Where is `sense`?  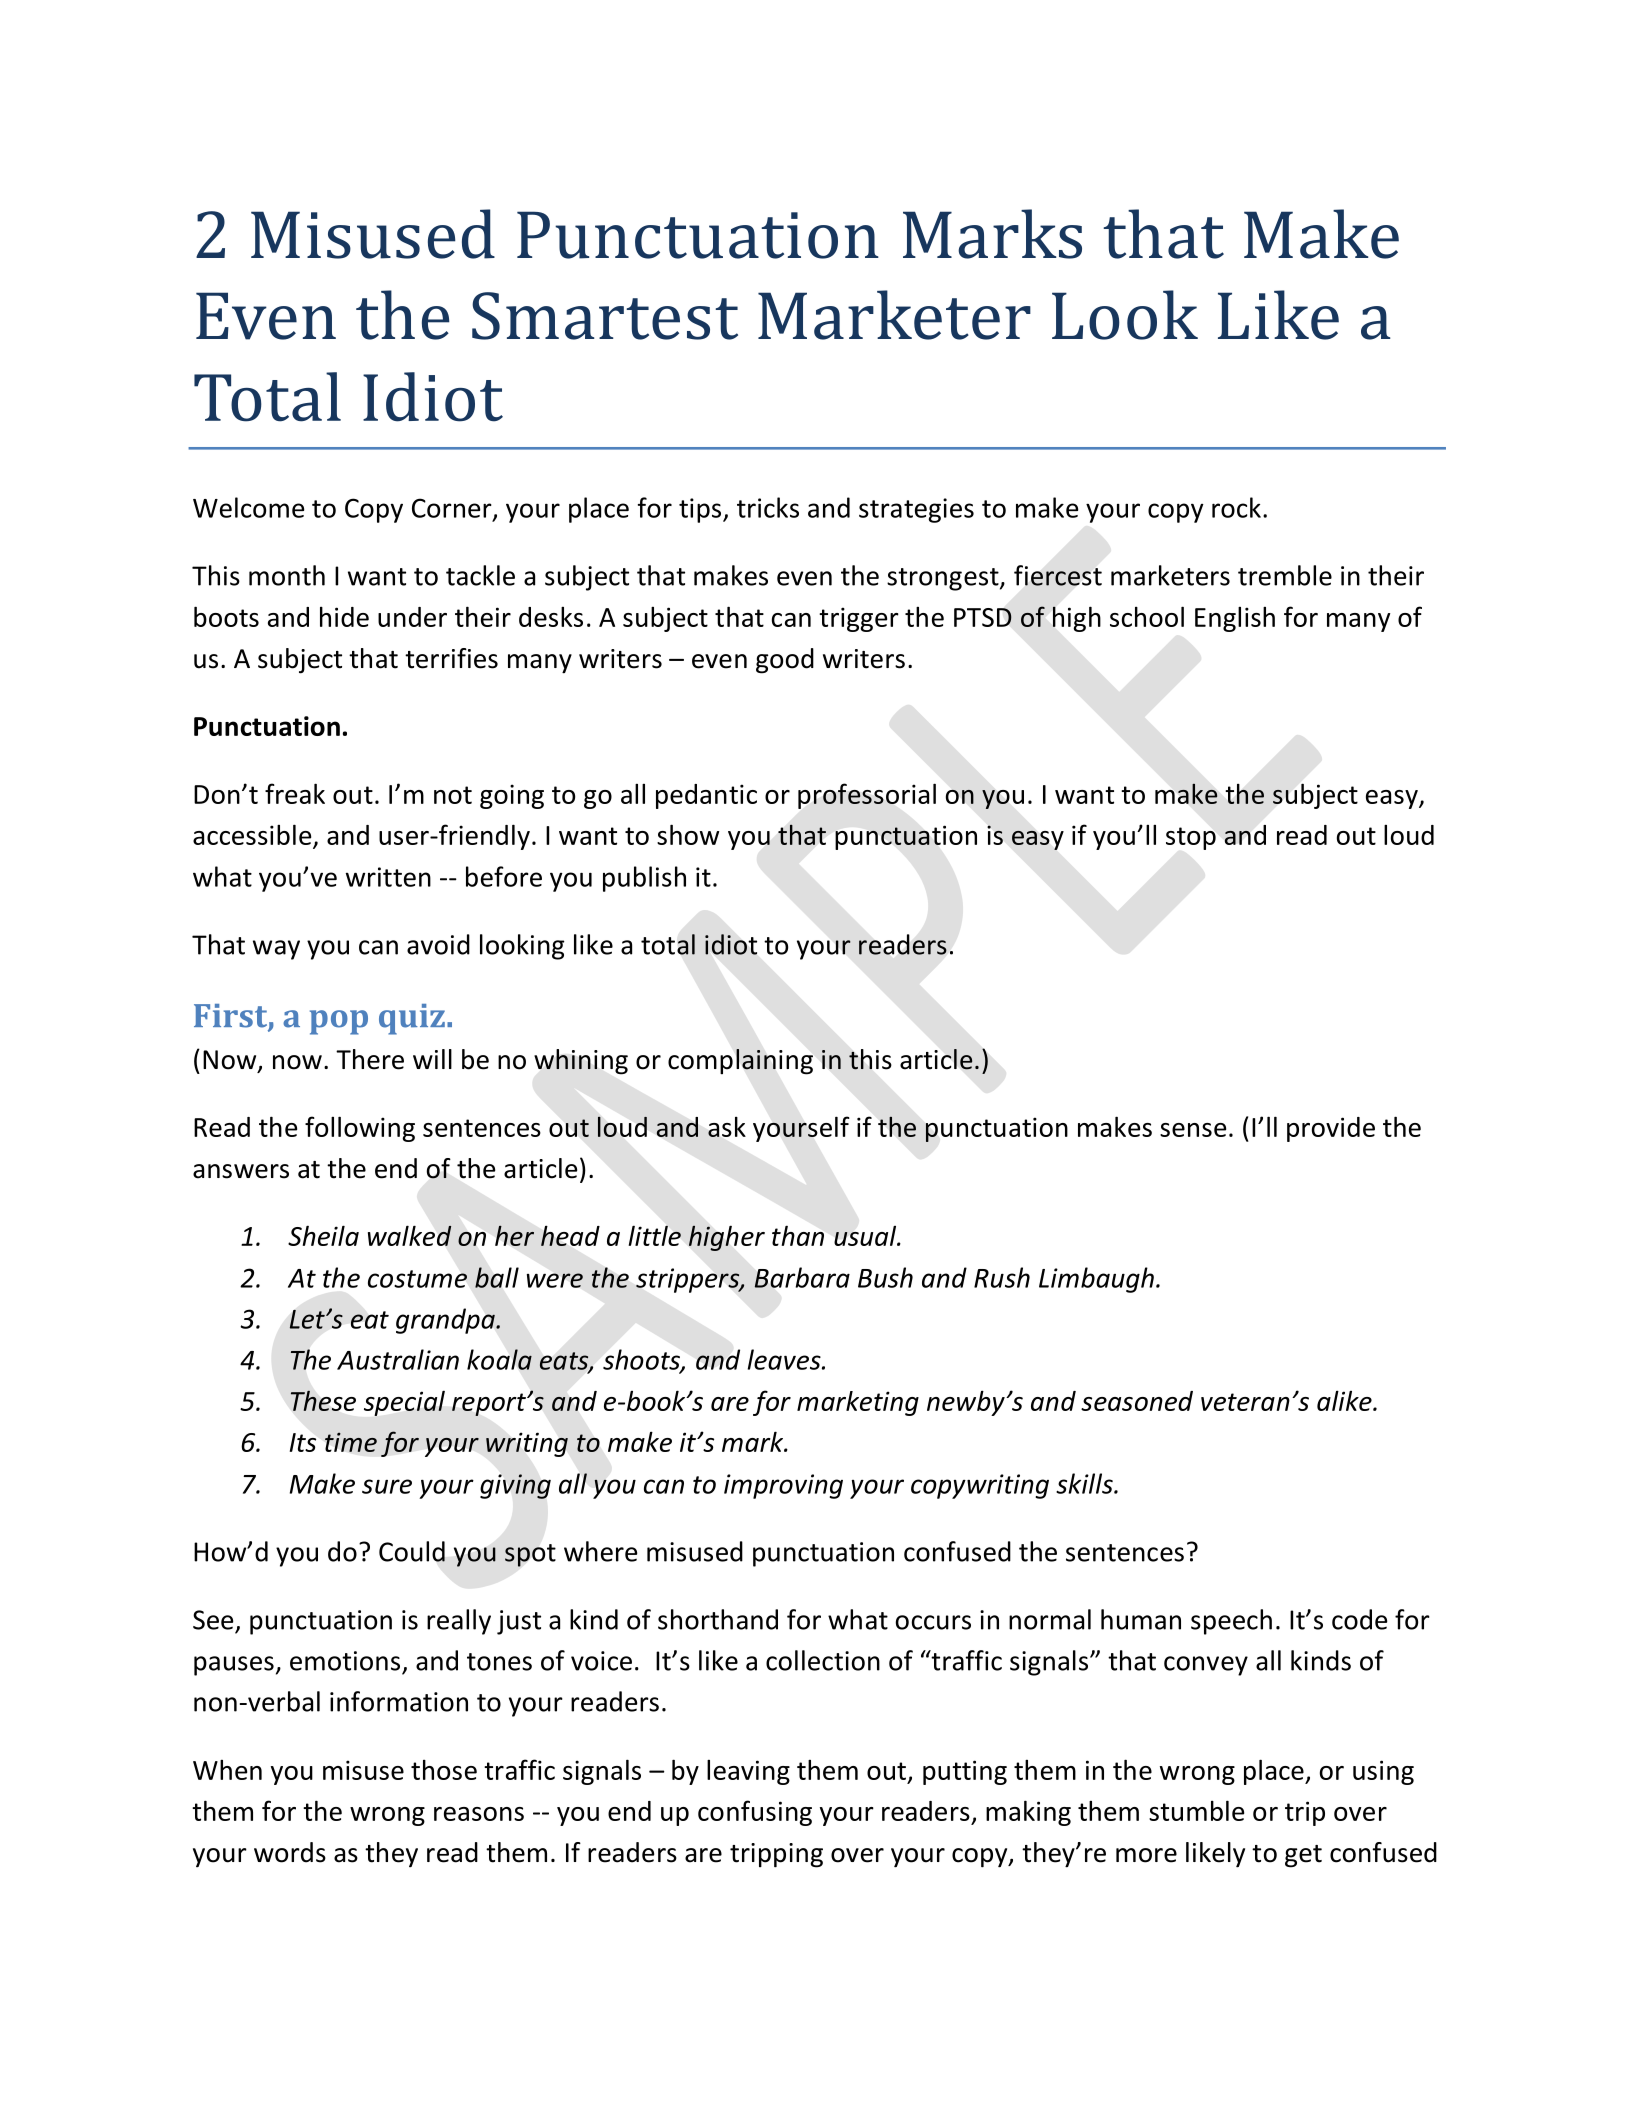
sense is located at coordinates (1193, 1130).
